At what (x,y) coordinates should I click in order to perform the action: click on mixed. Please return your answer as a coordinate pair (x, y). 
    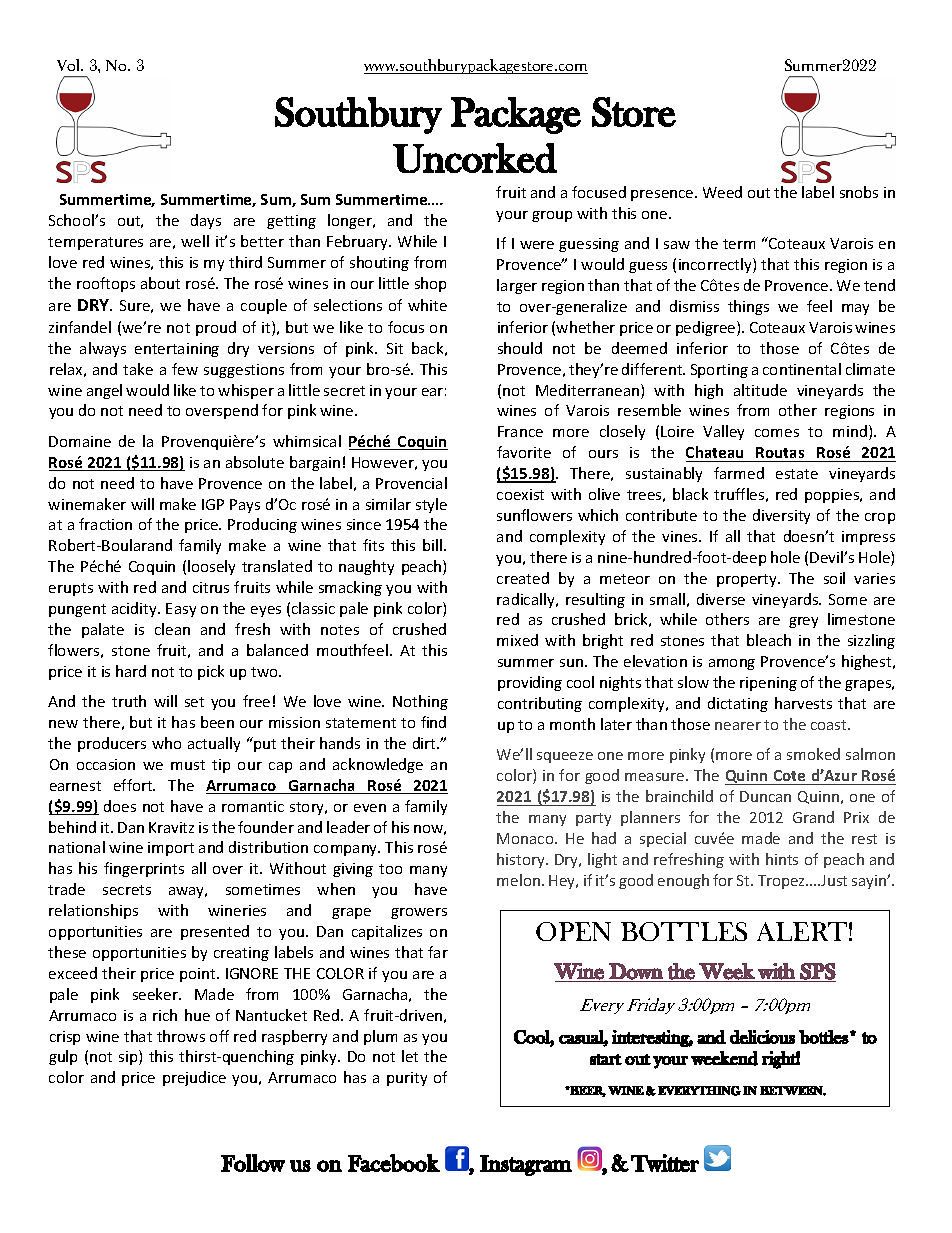
    Looking at the image, I should click on (517, 640).
